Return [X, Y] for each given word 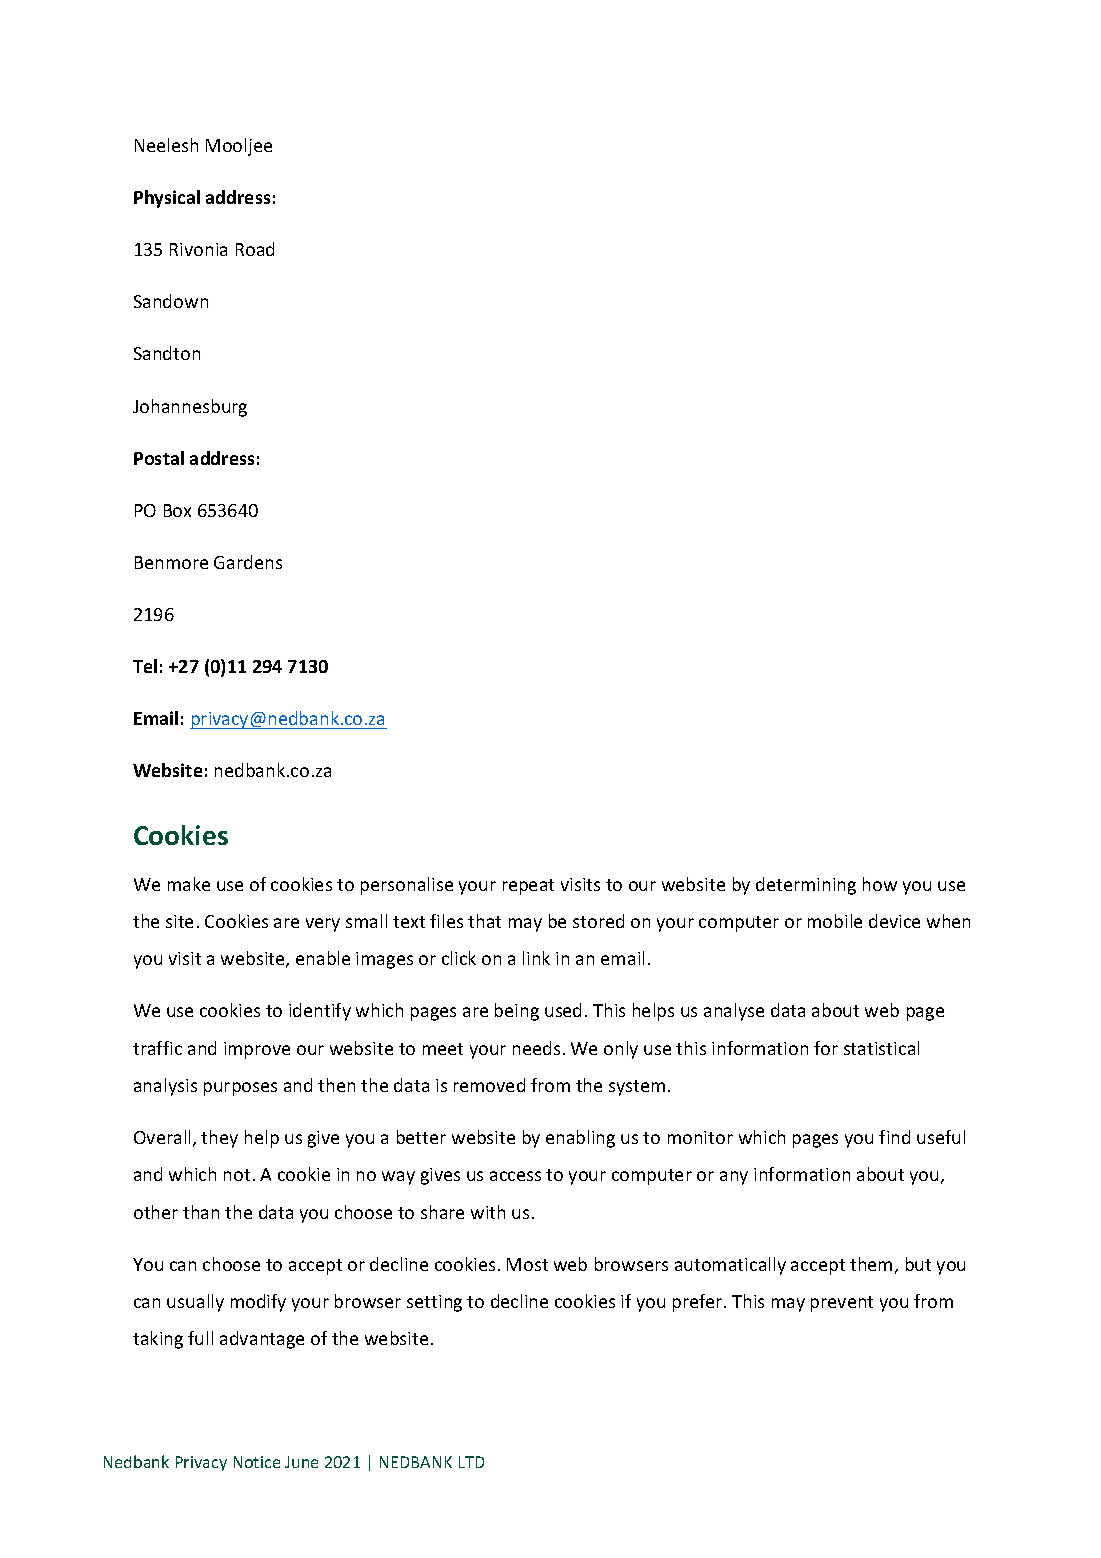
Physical [167, 199]
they [219, 1139]
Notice [257, 1462]
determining [806, 886]
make [189, 884]
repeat [528, 887]
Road [255, 249]
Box [177, 510]
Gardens [248, 562]
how [880, 884]
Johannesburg [190, 408]
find [894, 1137]
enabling [580, 1139]
